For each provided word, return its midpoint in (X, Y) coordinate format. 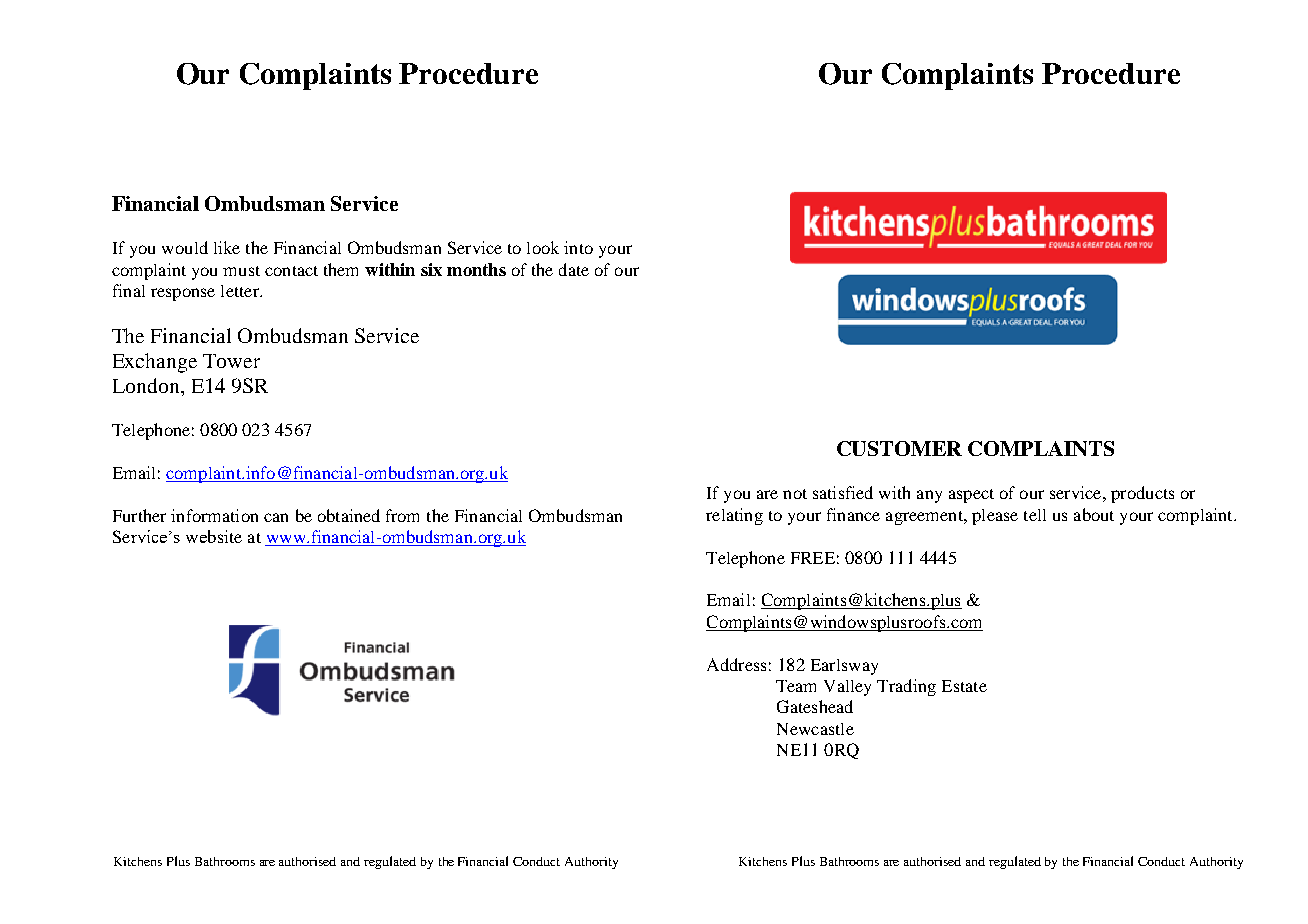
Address (736, 664)
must (241, 271)
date (574, 269)
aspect (971, 496)
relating (734, 516)
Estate (964, 686)
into (578, 247)
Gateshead (815, 706)
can (276, 517)
